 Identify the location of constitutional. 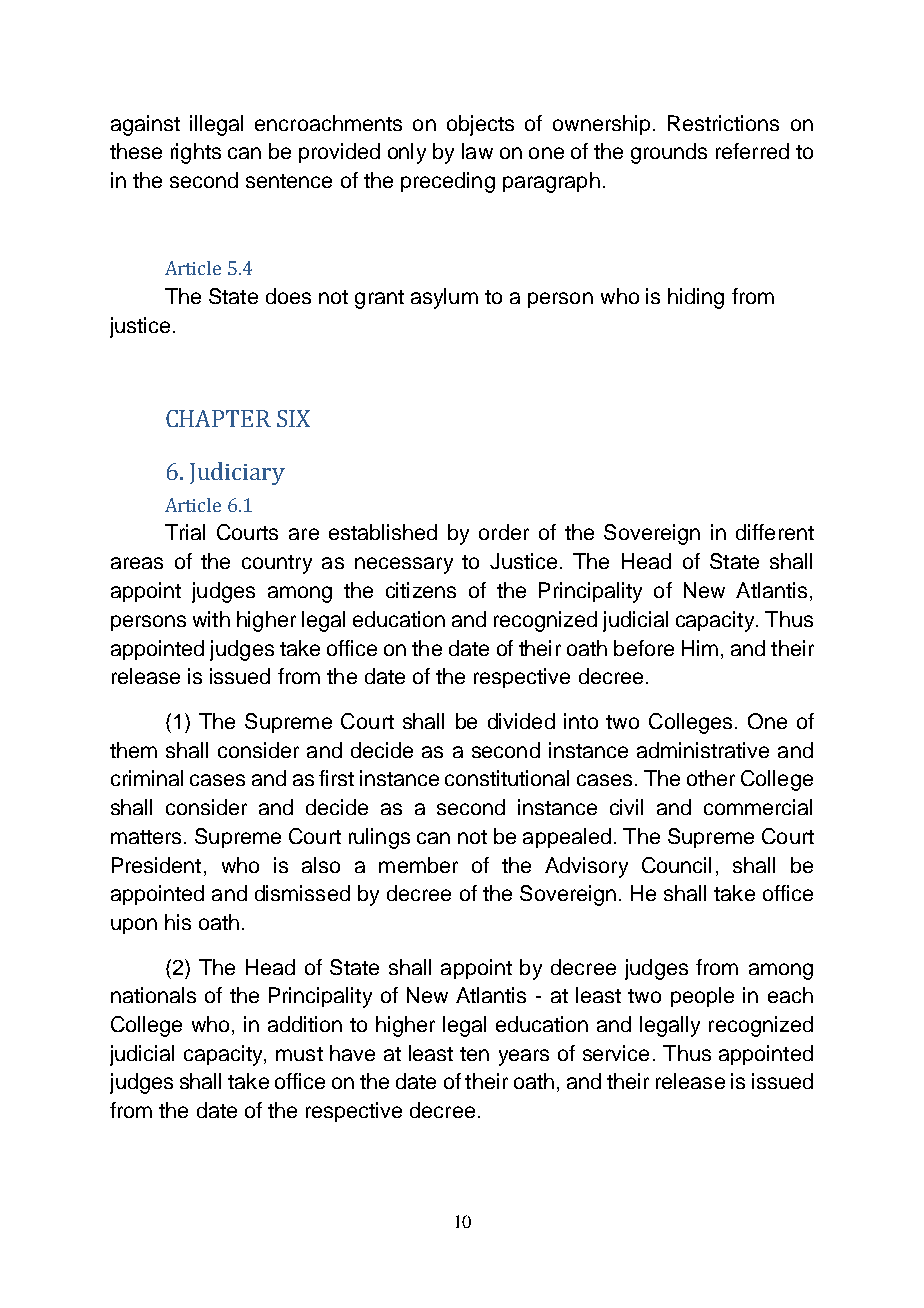
(507, 778).
